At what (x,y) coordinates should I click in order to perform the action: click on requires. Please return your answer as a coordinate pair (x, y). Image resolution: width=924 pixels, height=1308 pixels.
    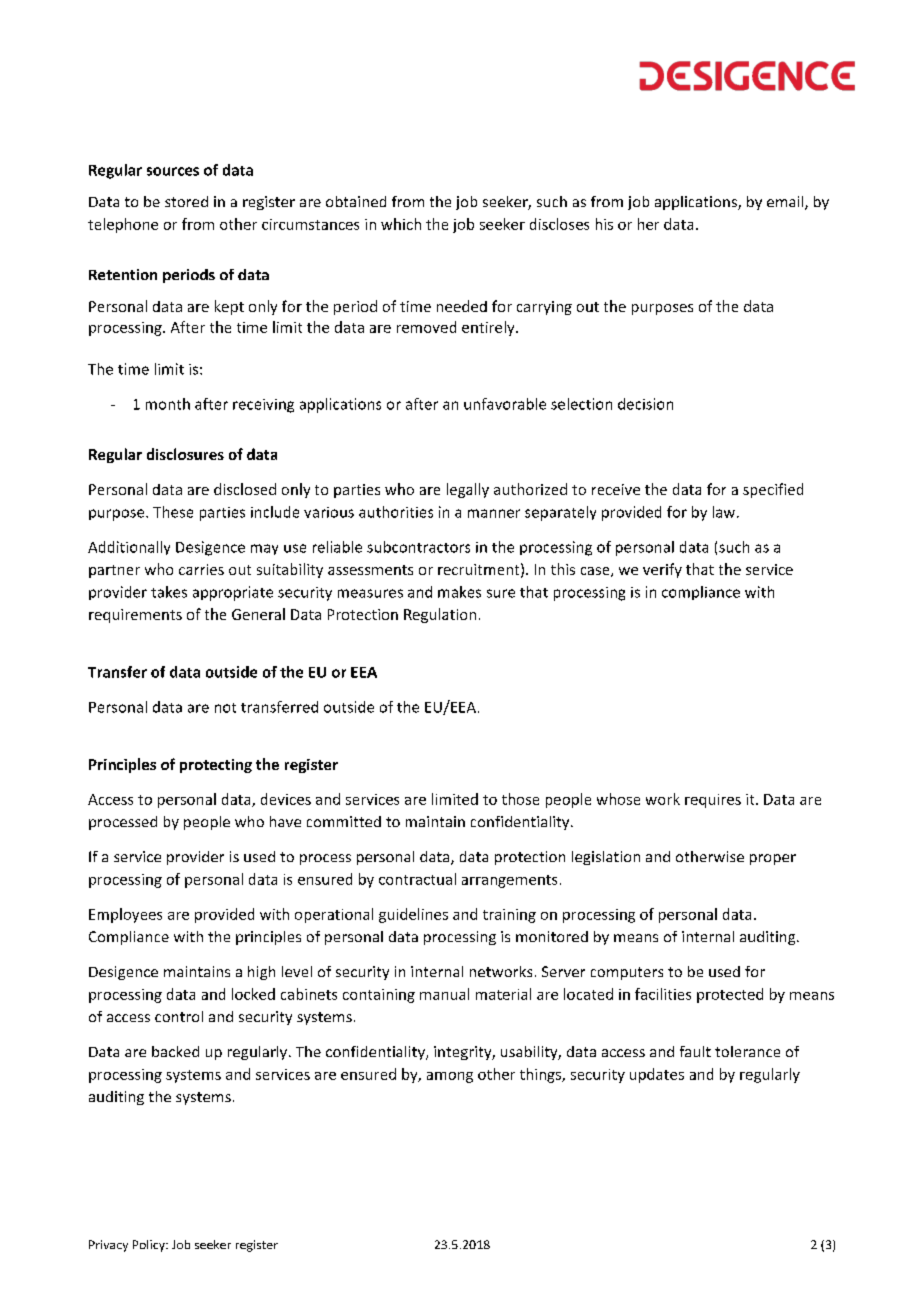
    Looking at the image, I should click on (713, 801).
